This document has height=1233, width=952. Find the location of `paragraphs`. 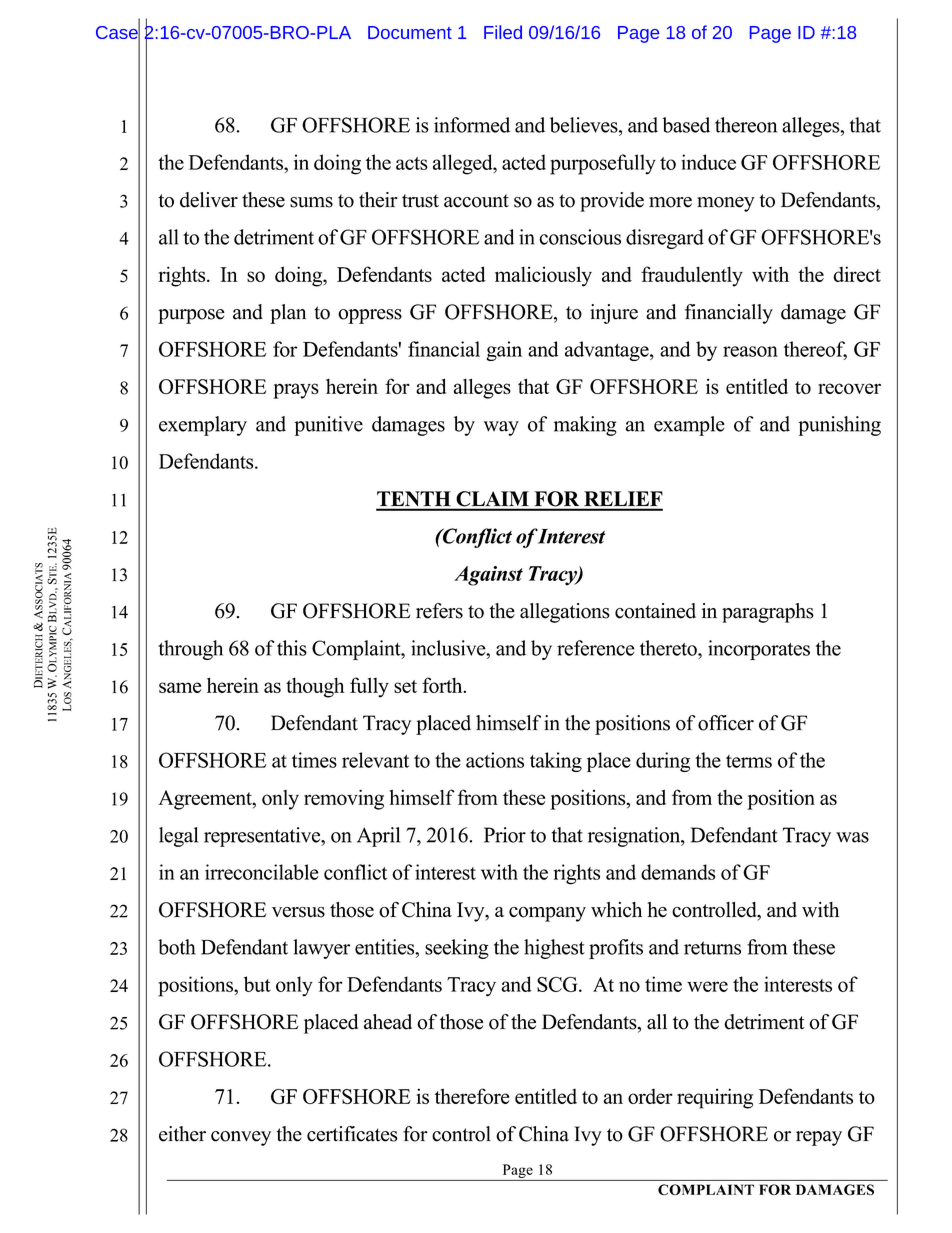

paragraphs is located at coordinates (768, 613).
